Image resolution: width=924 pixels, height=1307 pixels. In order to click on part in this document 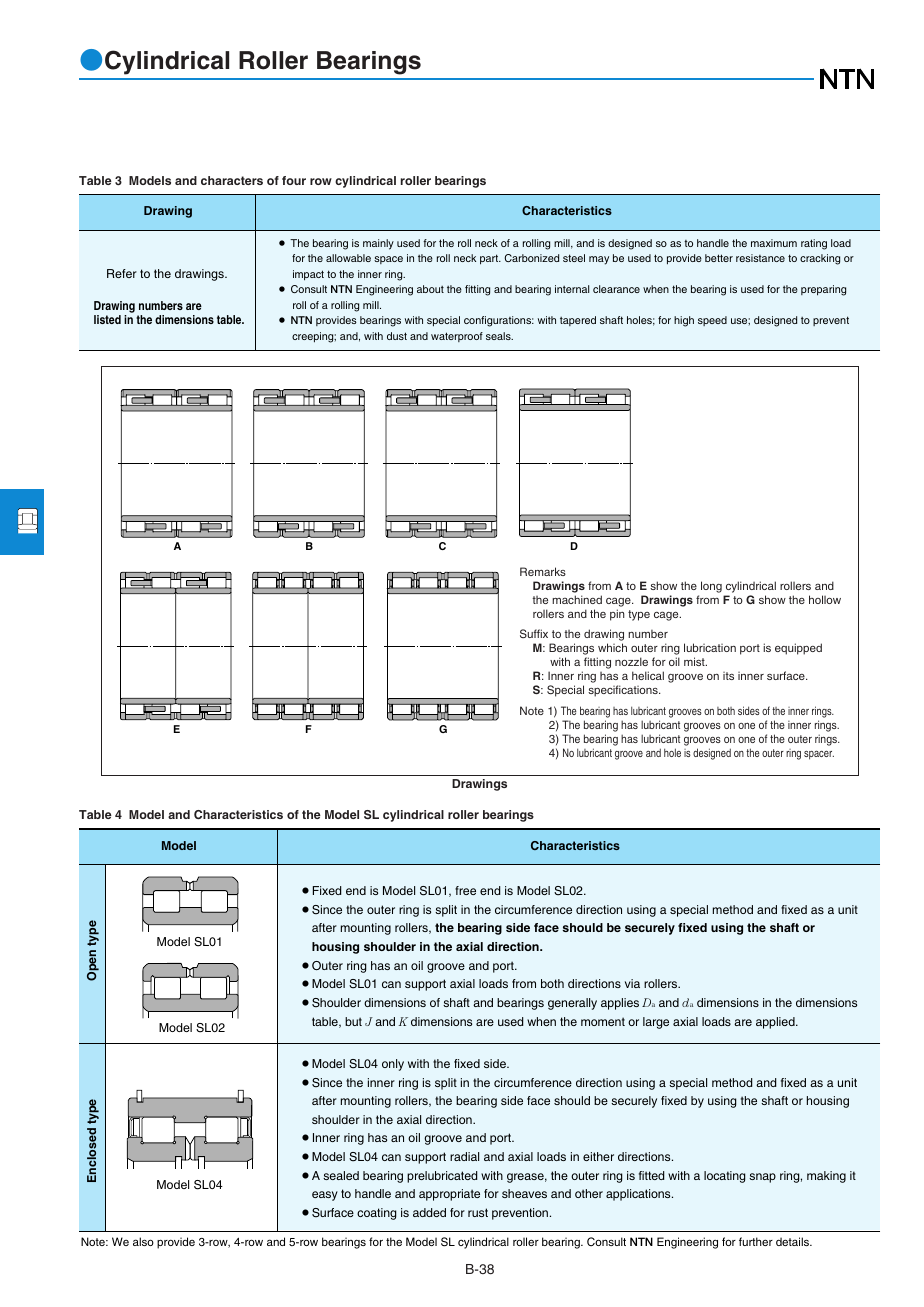, I will do `click(490, 259)`.
